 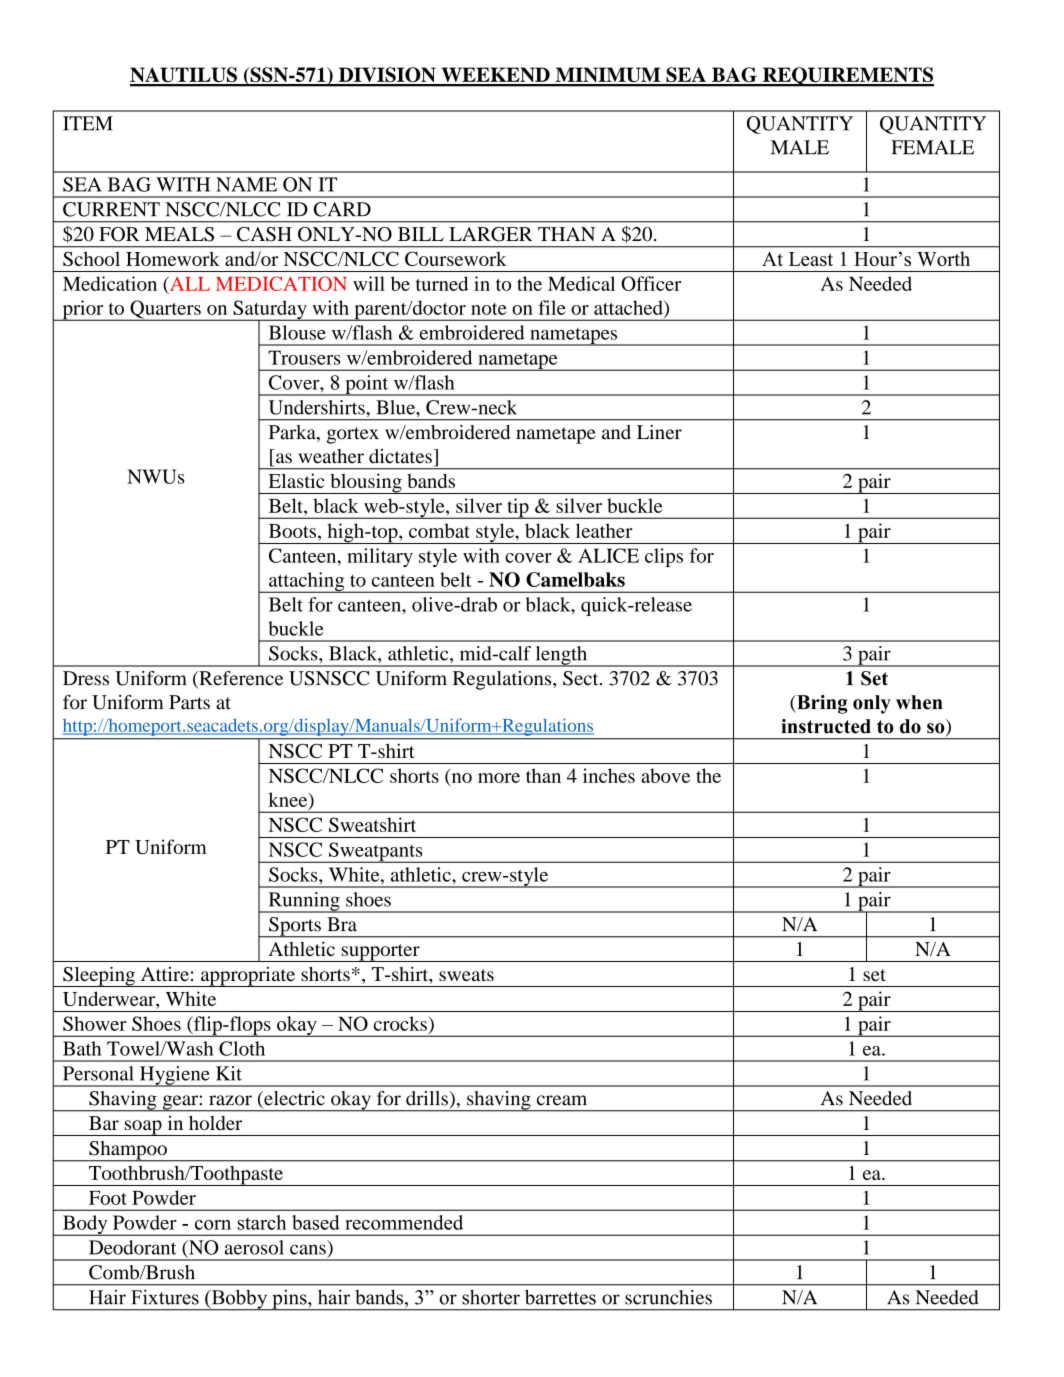 I want to click on REQUIREMENTS, so click(x=847, y=77).
